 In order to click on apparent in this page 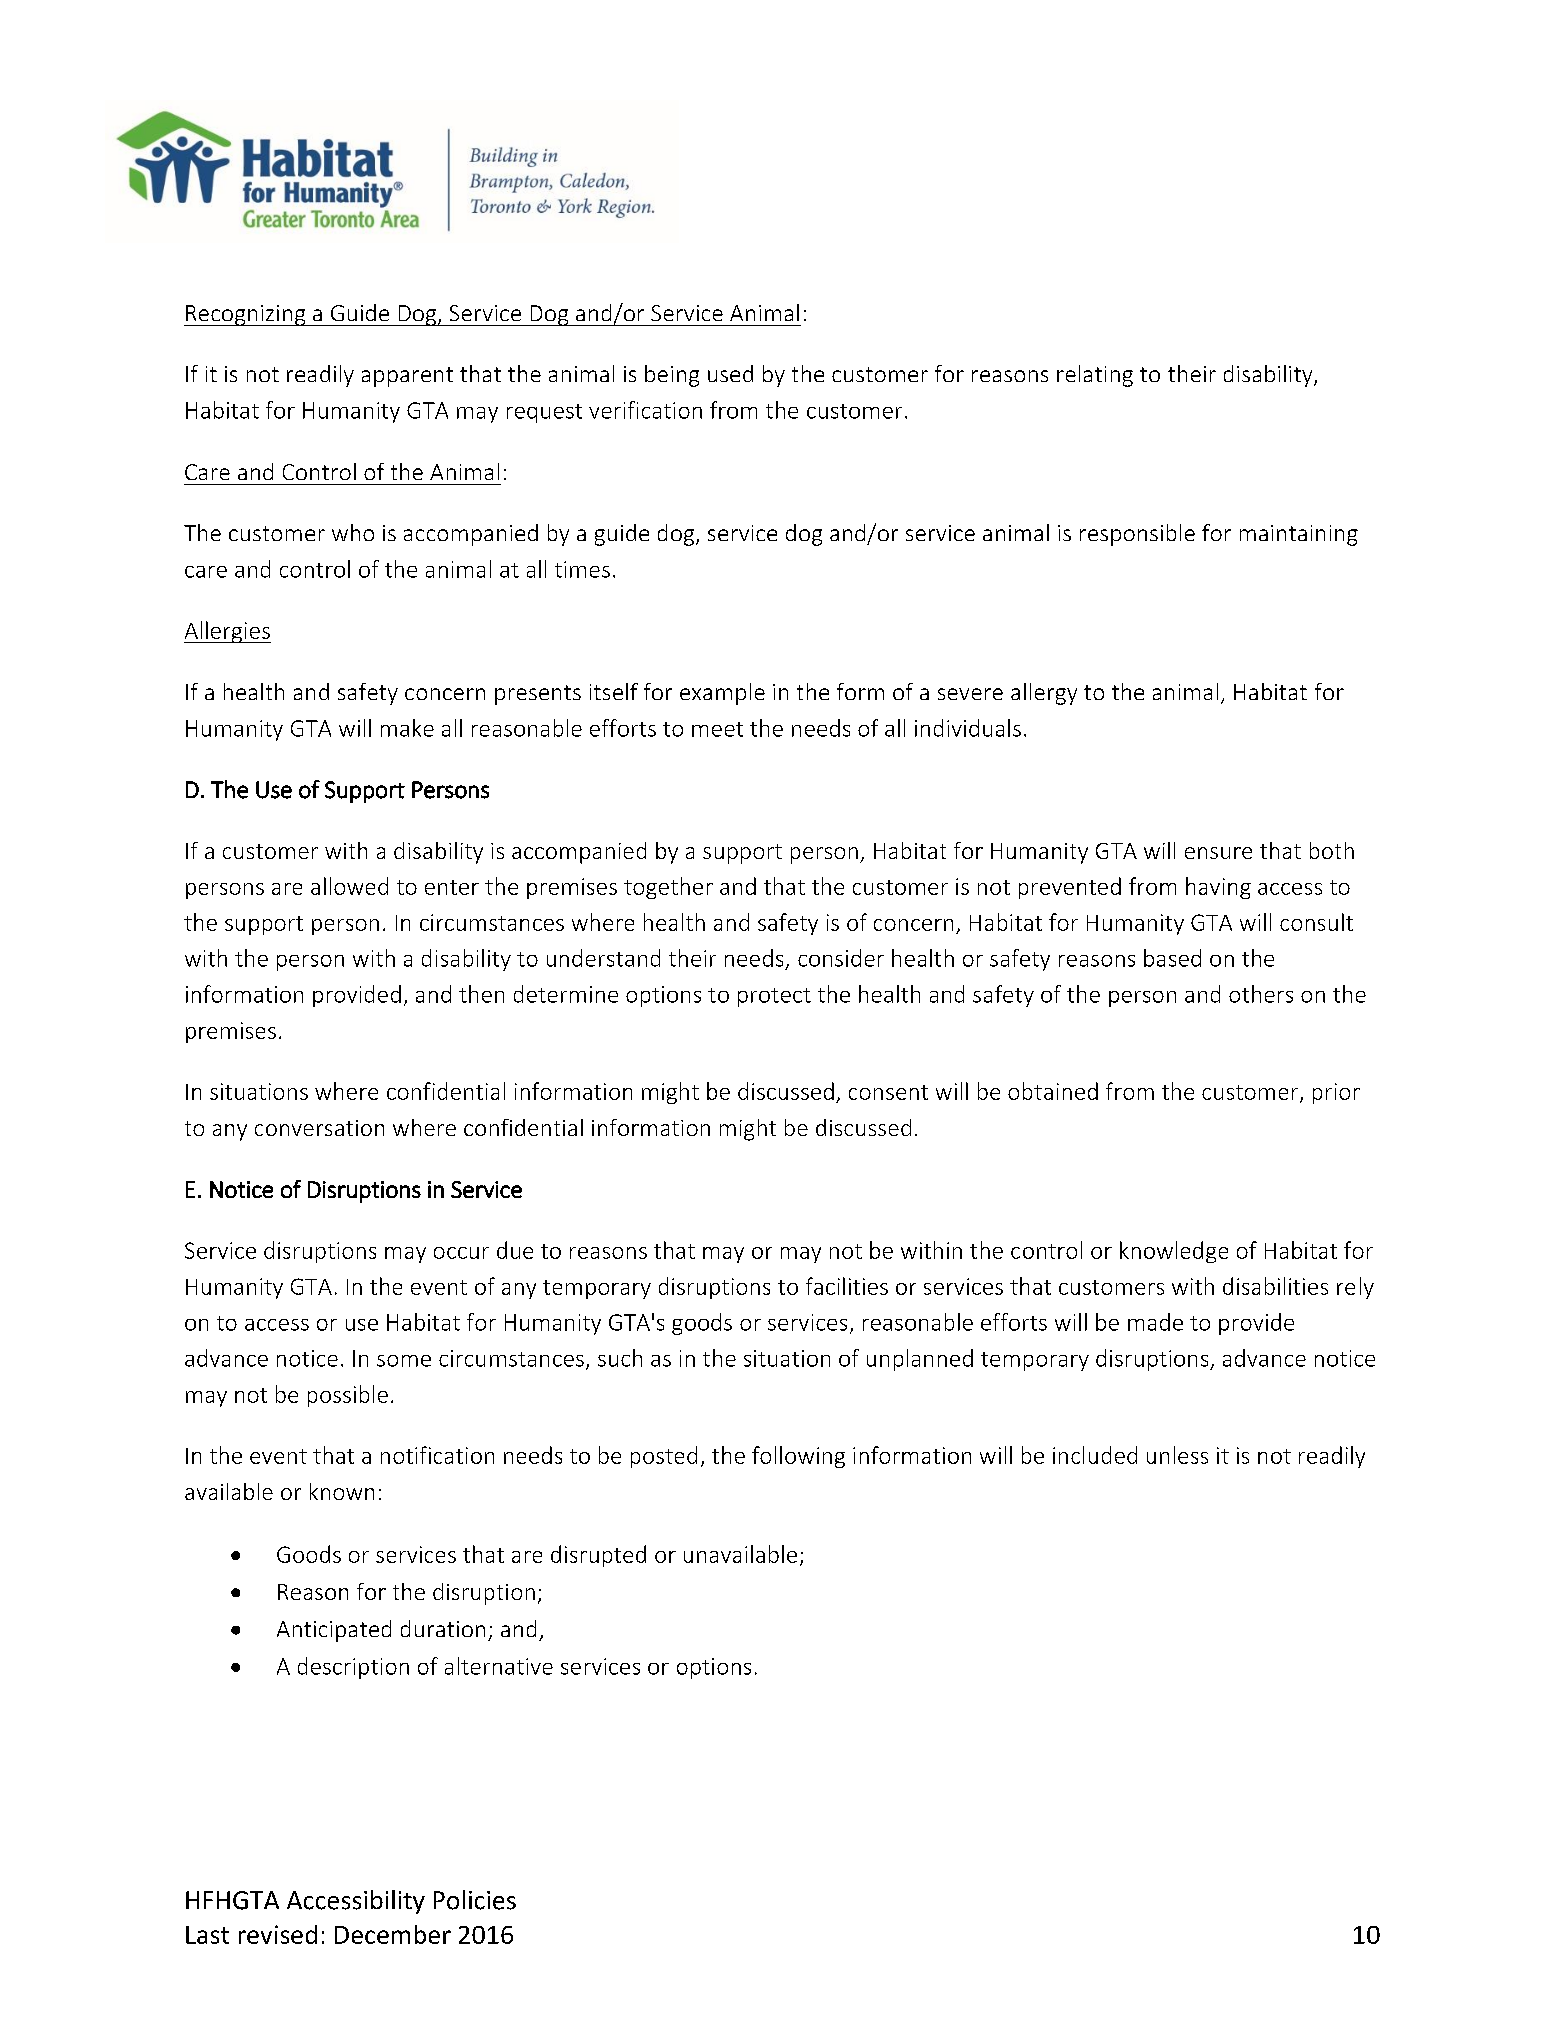, I will do `click(407, 377)`.
